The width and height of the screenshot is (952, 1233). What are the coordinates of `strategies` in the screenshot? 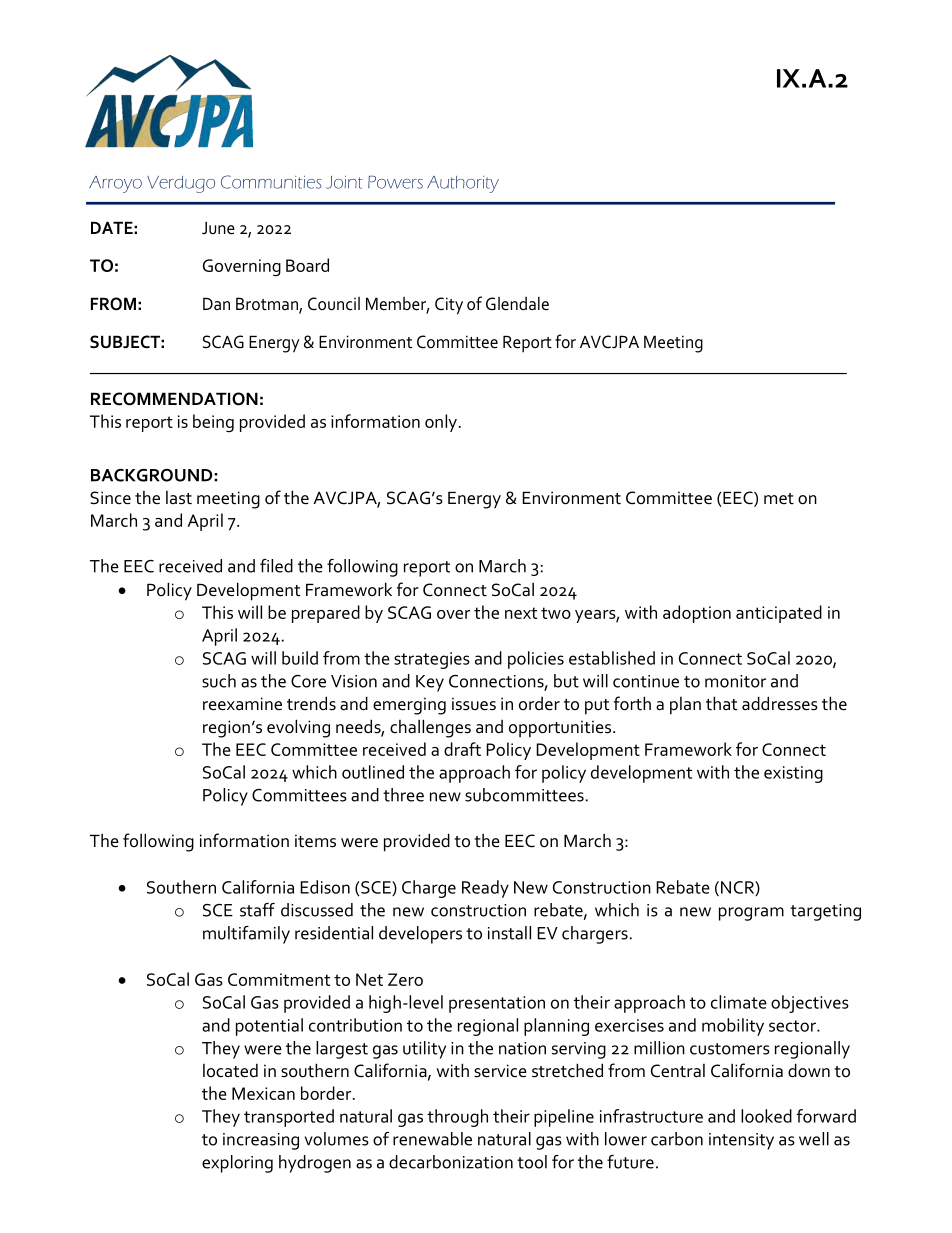 It's located at (432, 660).
